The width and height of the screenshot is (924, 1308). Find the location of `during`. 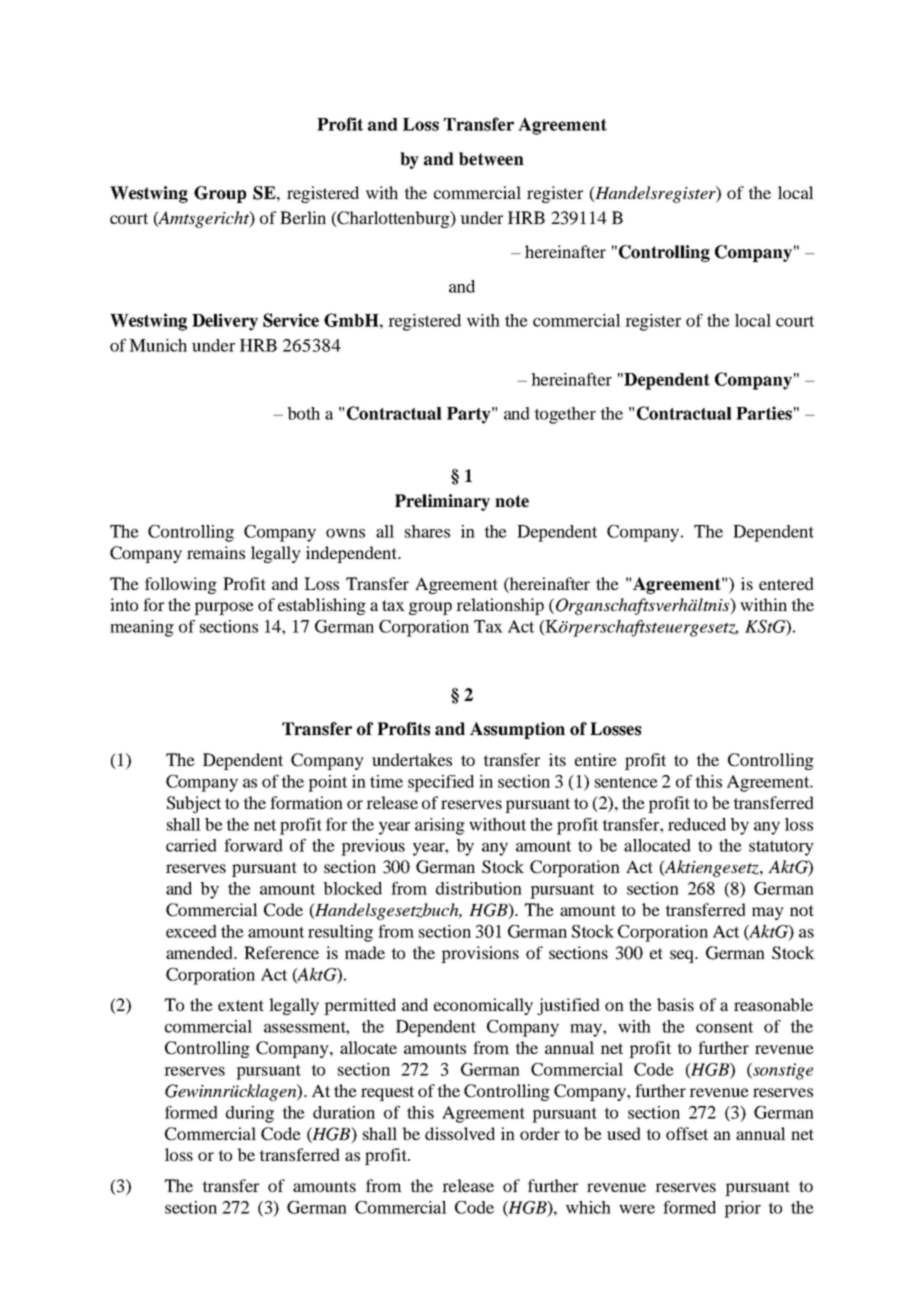

during is located at coordinates (250, 1114).
